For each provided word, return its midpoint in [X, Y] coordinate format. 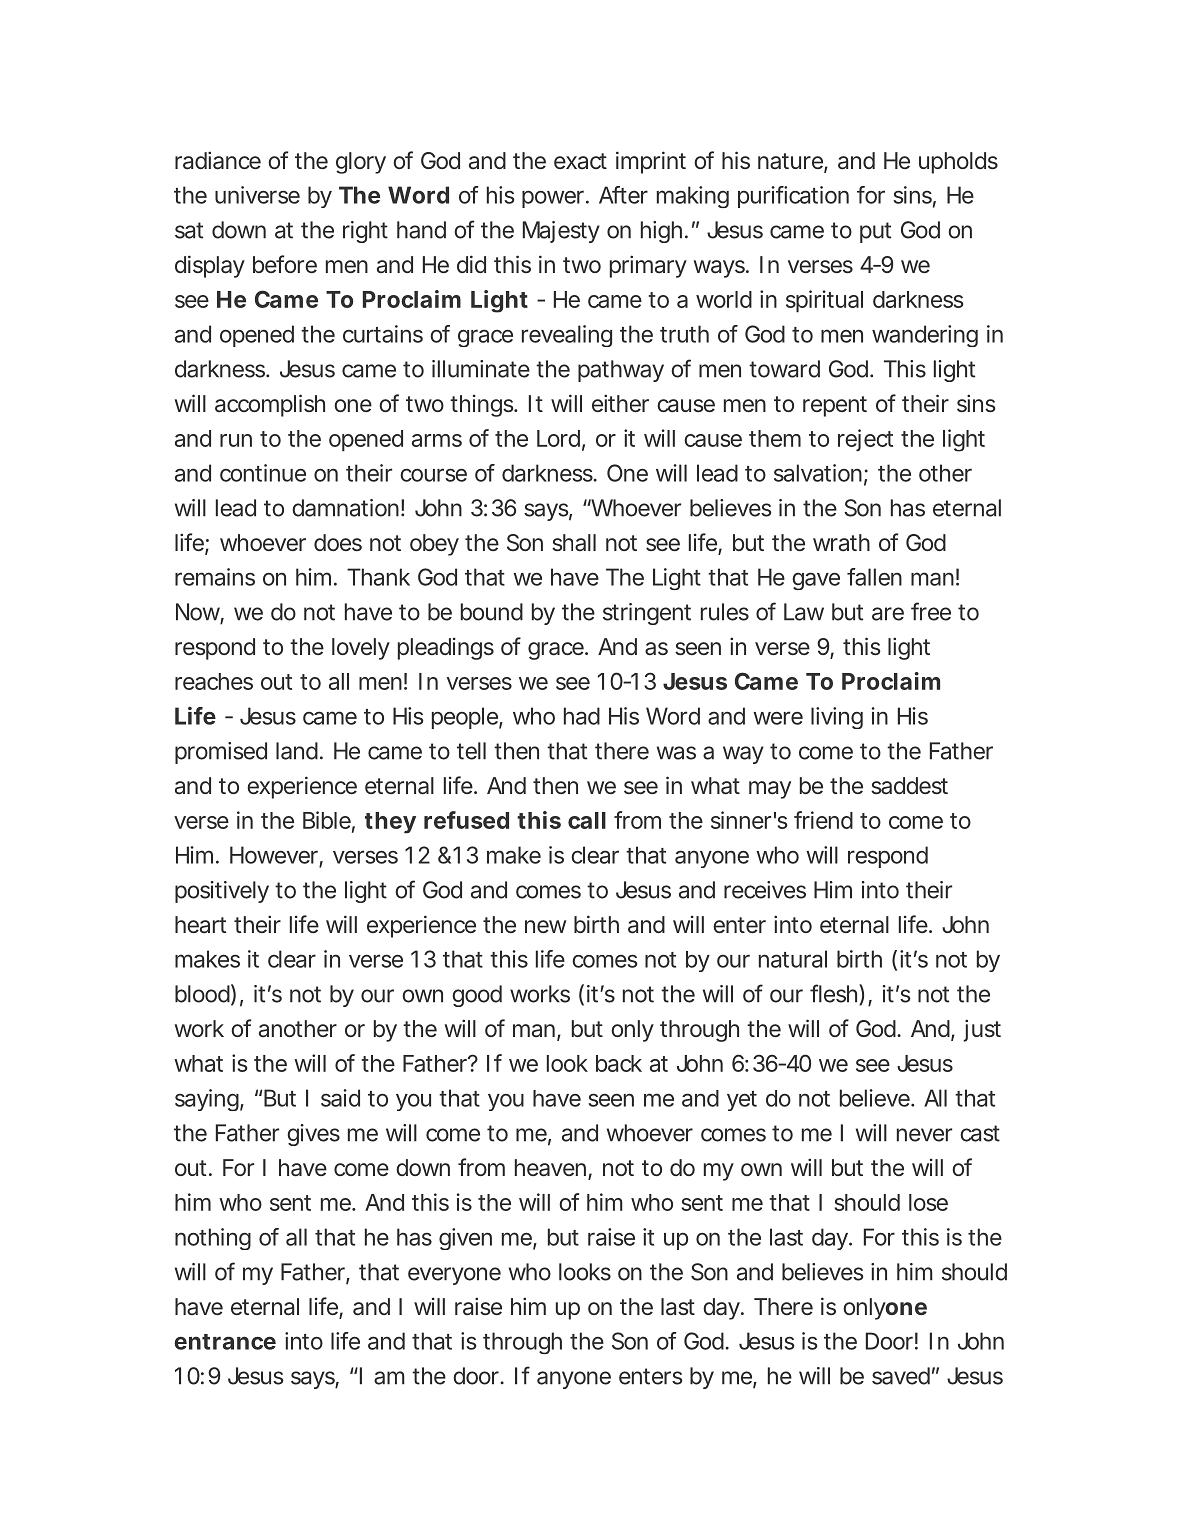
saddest [909, 786]
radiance [218, 160]
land [297, 751]
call [587, 820]
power [554, 199]
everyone [454, 1276]
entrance [225, 1342]
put [875, 232]
